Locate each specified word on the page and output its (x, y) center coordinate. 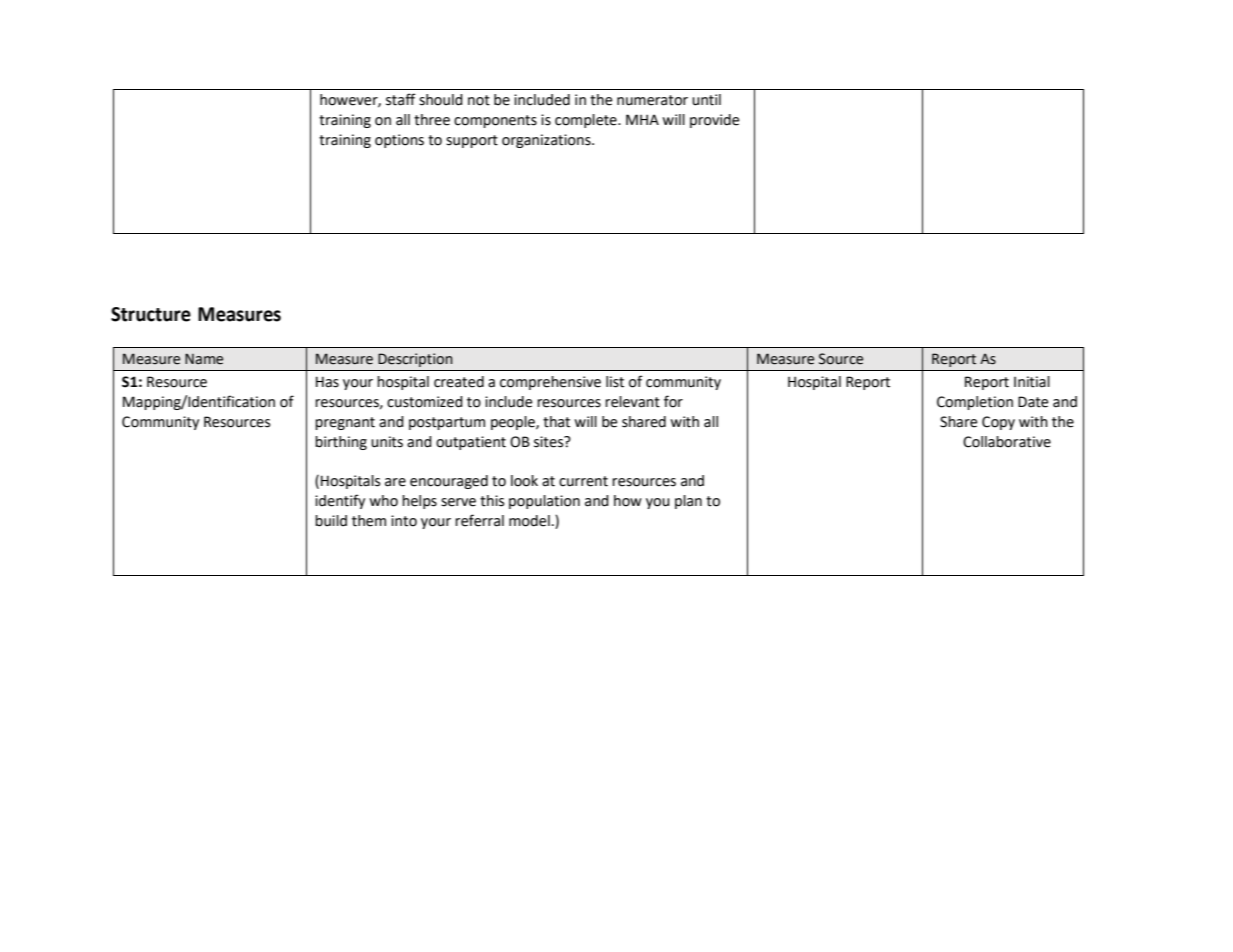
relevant (632, 402)
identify (340, 501)
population (544, 502)
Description (415, 360)
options (399, 141)
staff (401, 99)
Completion (975, 403)
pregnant (345, 423)
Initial (1032, 382)
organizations (547, 141)
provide (714, 121)
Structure (151, 314)
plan (688, 502)
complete (587, 121)
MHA (642, 119)
